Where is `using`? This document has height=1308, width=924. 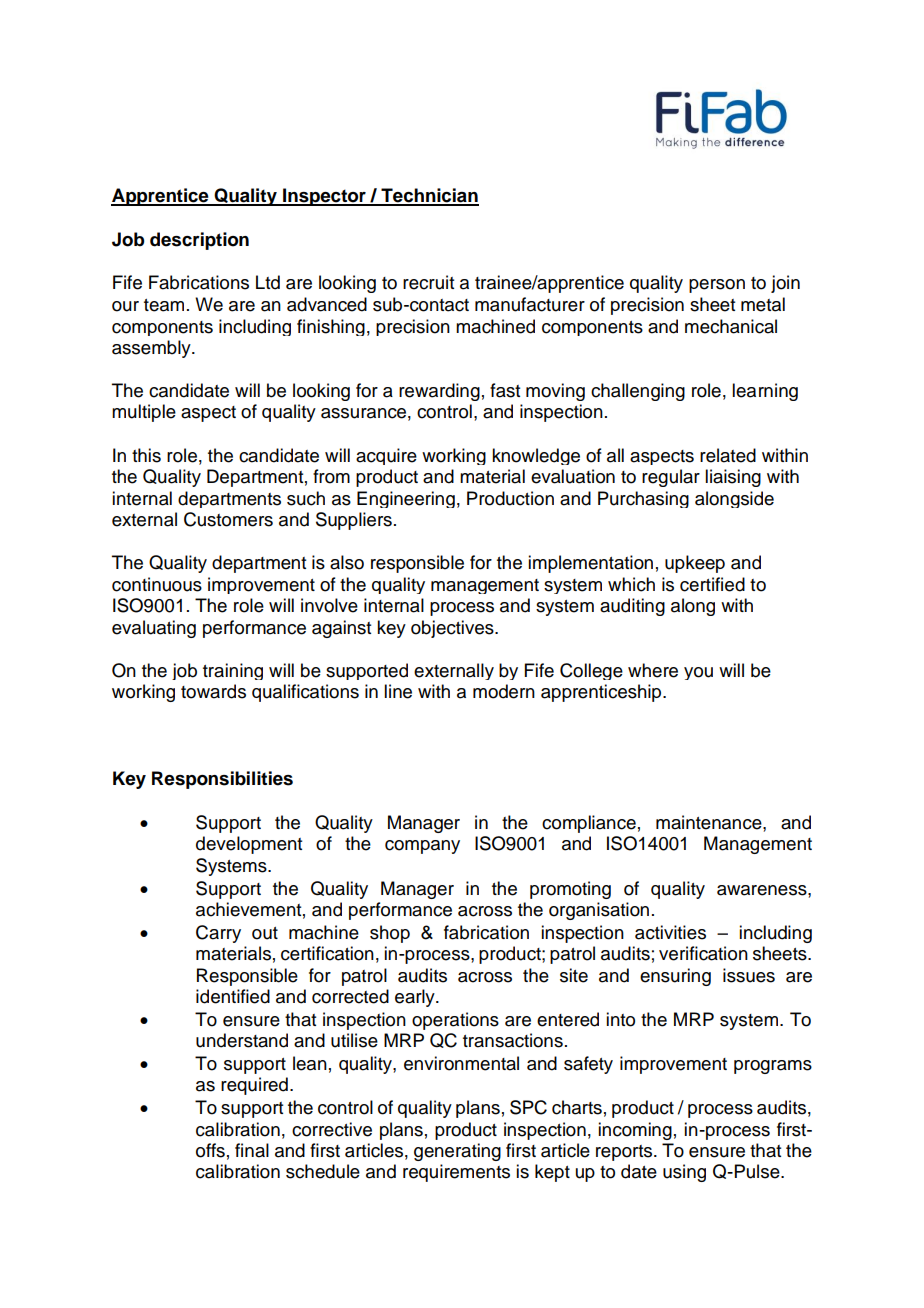 using is located at coordinates (684, 1173).
